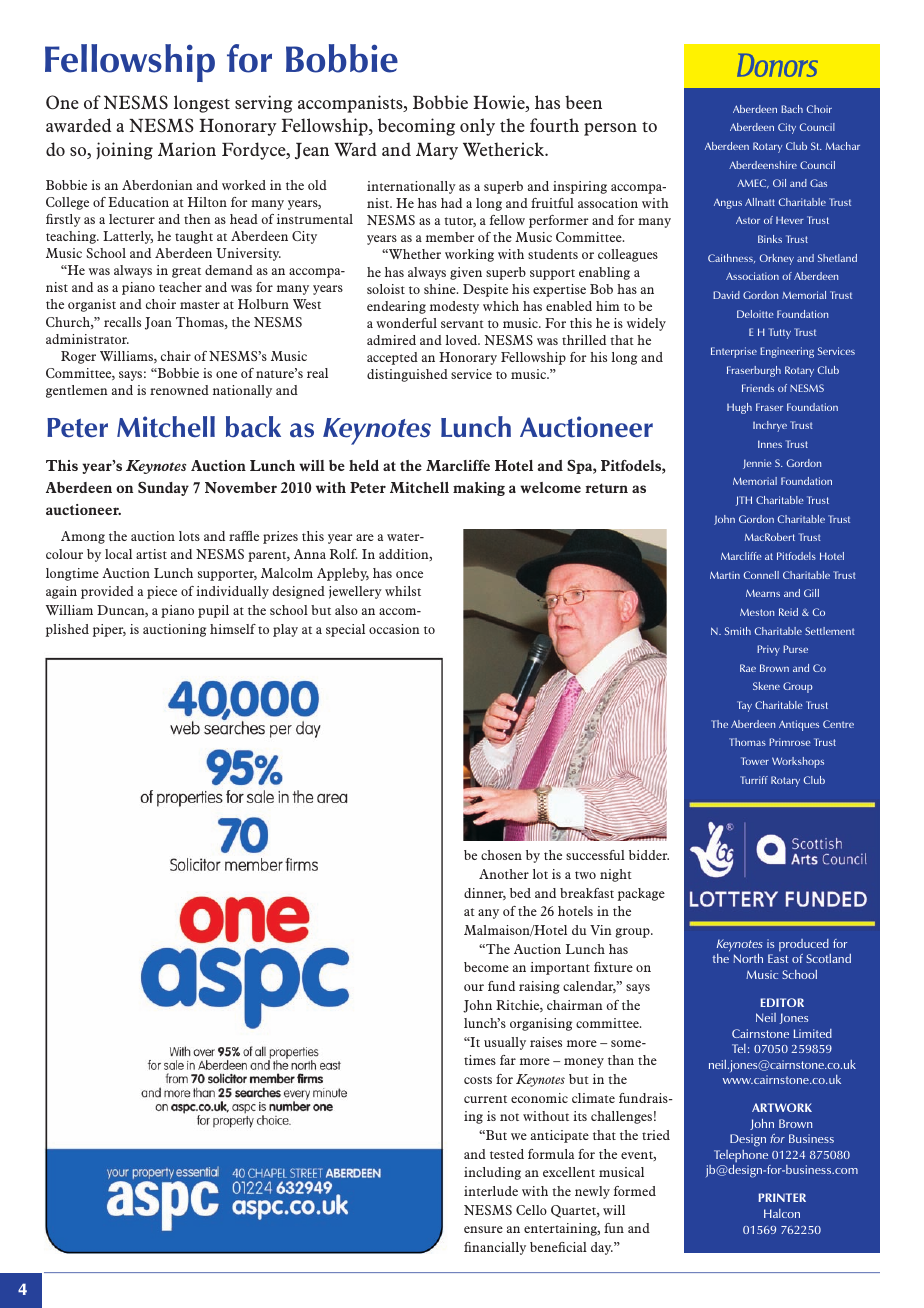 The image size is (924, 1308). I want to click on distinguished, so click(407, 375).
